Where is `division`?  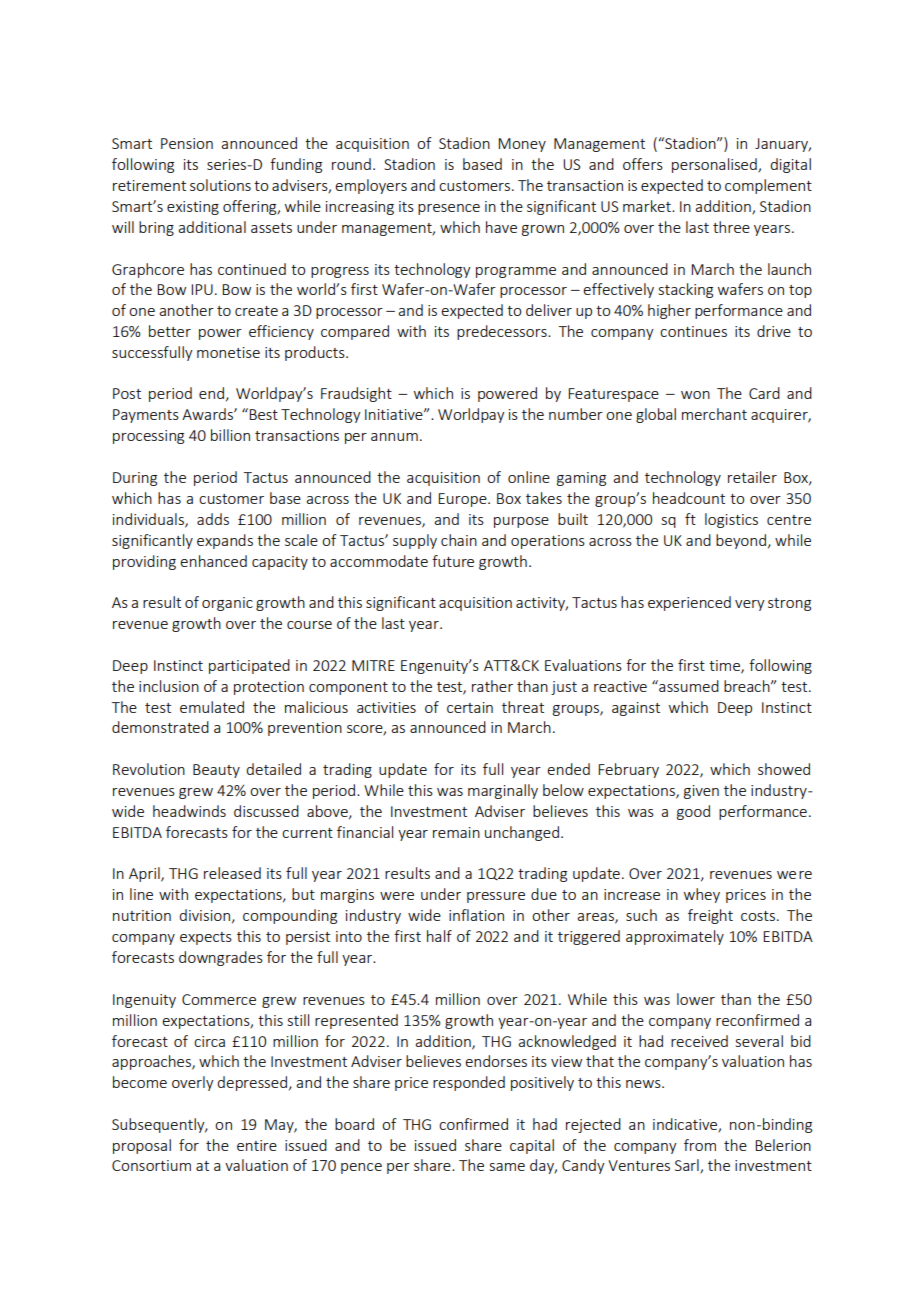 division is located at coordinates (204, 915).
